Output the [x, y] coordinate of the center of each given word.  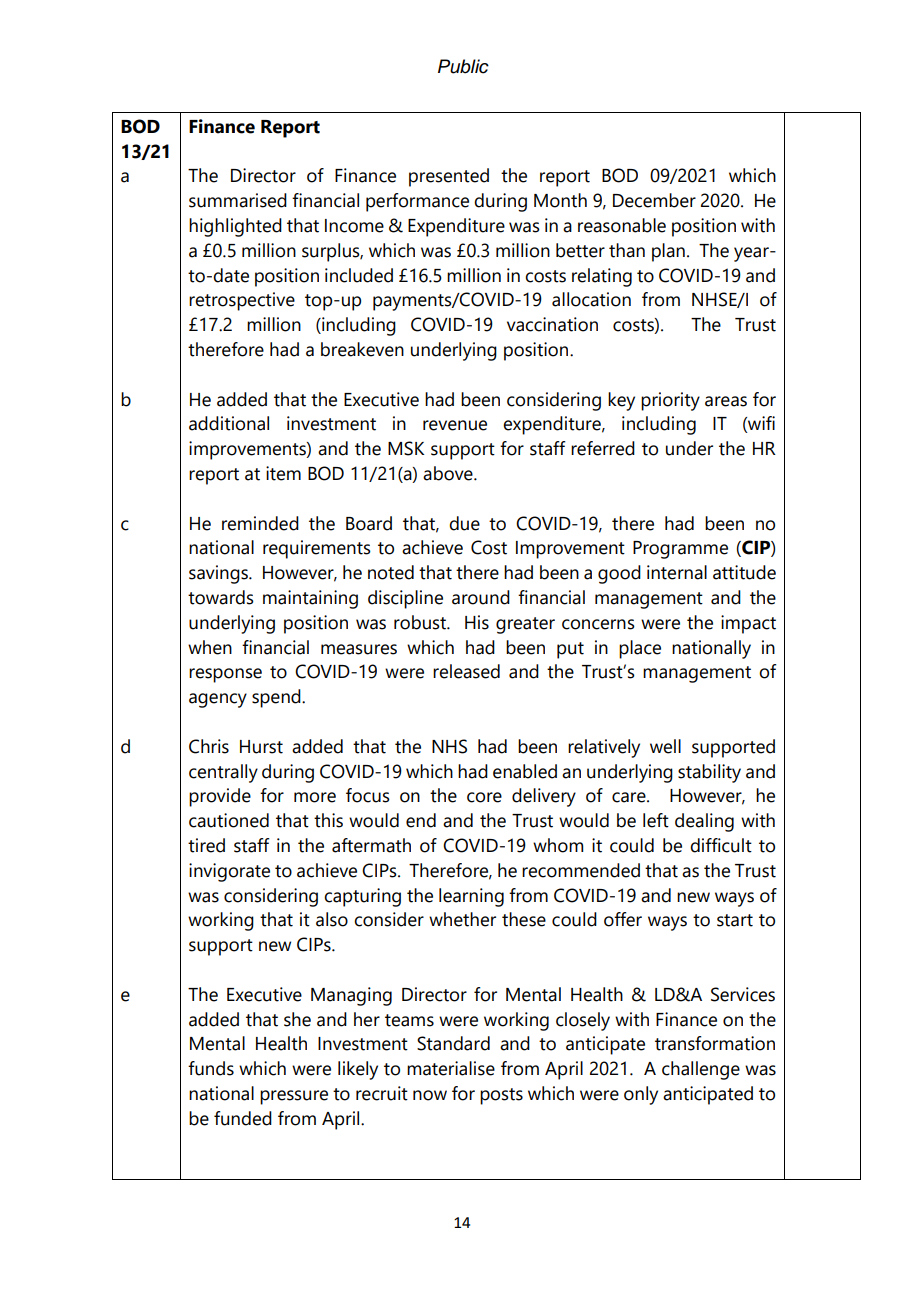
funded [243, 1118]
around [481, 597]
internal [677, 572]
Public [463, 66]
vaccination [552, 324]
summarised [238, 200]
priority [670, 401]
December [654, 200]
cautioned [229, 820]
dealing [704, 822]
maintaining [310, 599]
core [484, 797]
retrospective [242, 301]
